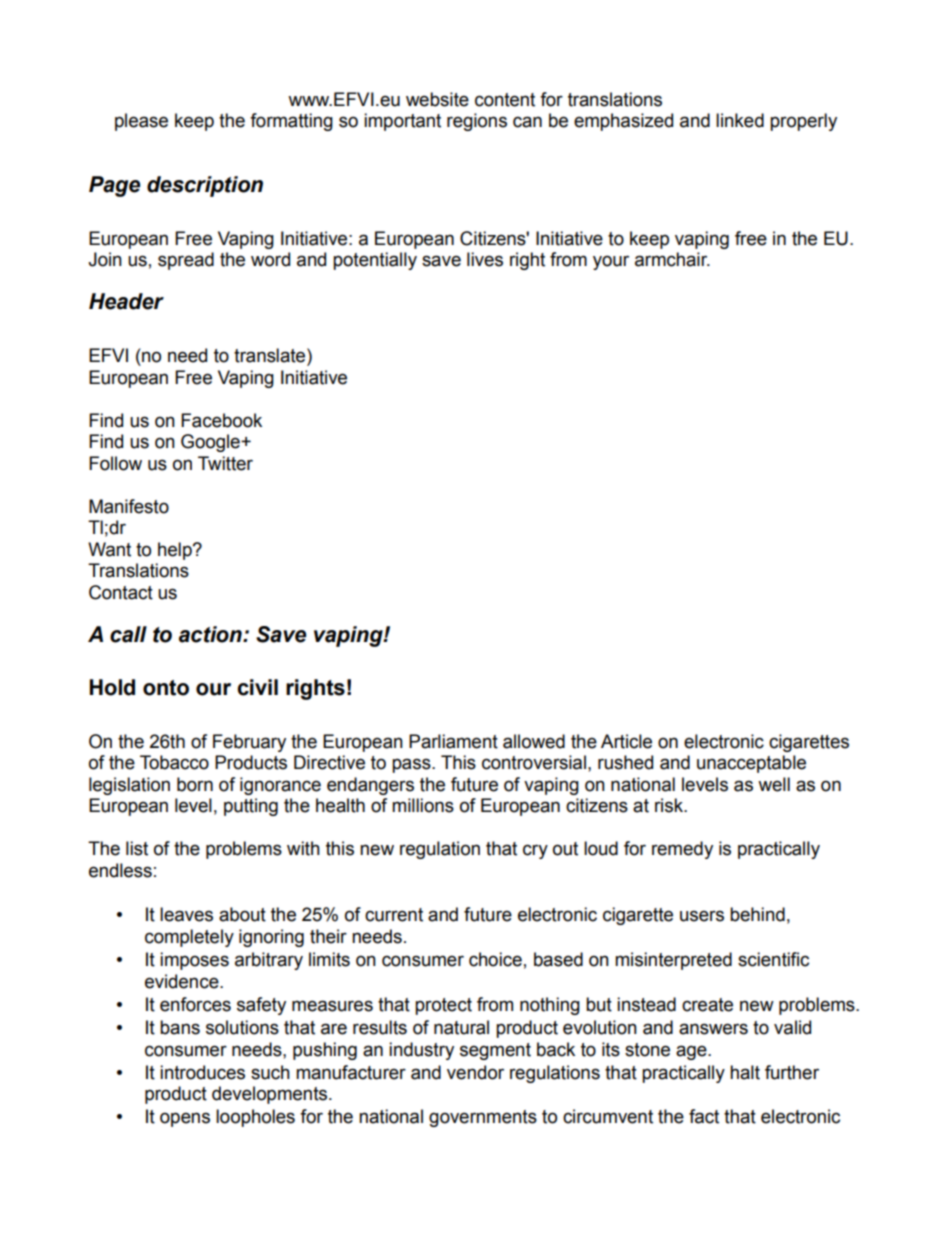  What do you see at coordinates (740, 120) in the image?
I see `linked` at bounding box center [740, 120].
